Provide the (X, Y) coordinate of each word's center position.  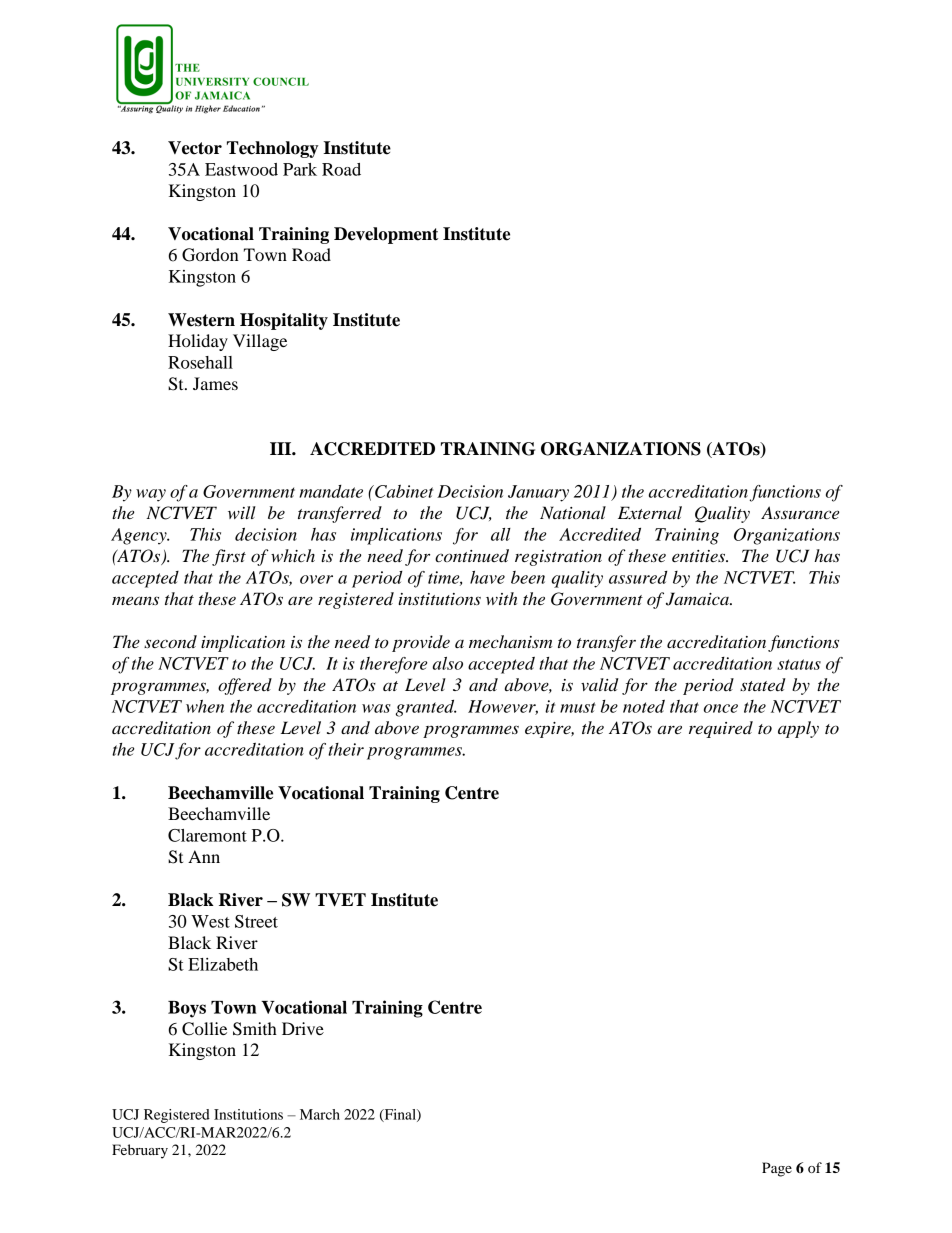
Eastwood (241, 169)
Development (386, 235)
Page (777, 1169)
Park (300, 169)
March (320, 1114)
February (140, 1151)
